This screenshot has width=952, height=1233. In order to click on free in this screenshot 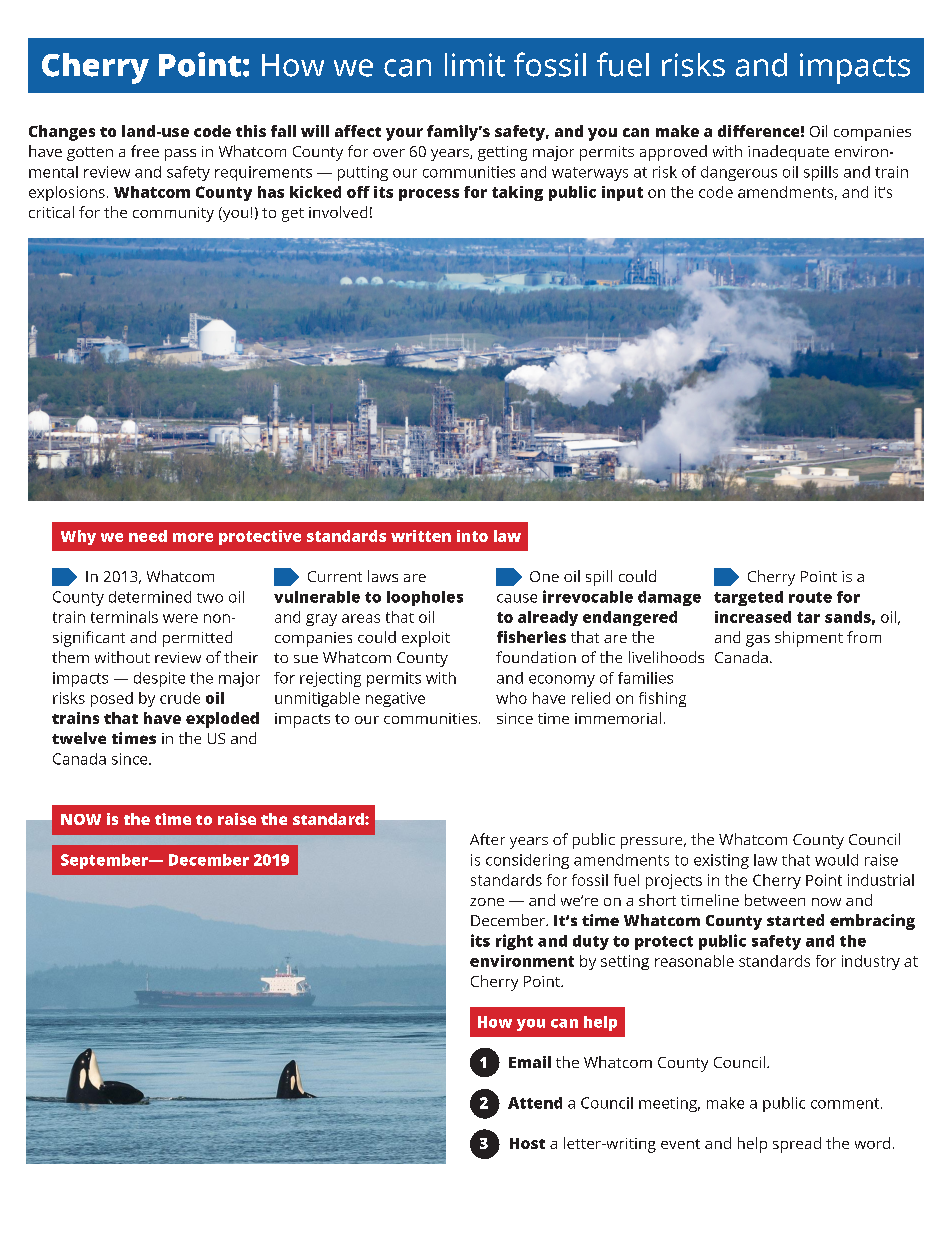, I will do `click(145, 151)`.
